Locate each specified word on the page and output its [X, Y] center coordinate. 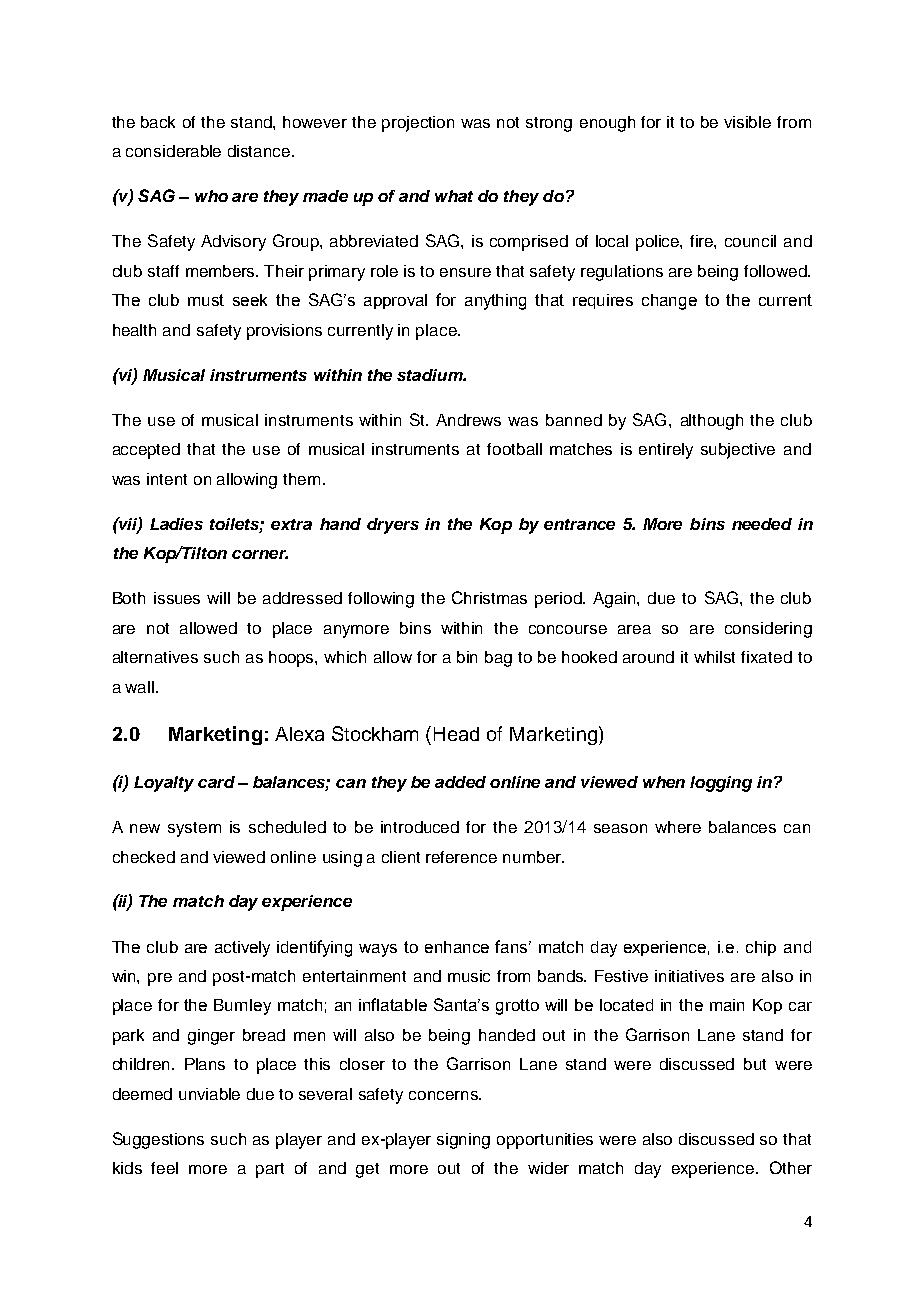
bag [498, 659]
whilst [714, 657]
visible [747, 122]
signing [463, 1141]
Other [791, 1167]
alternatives [155, 657]
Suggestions [158, 1140]
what [454, 196]
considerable [173, 151]
